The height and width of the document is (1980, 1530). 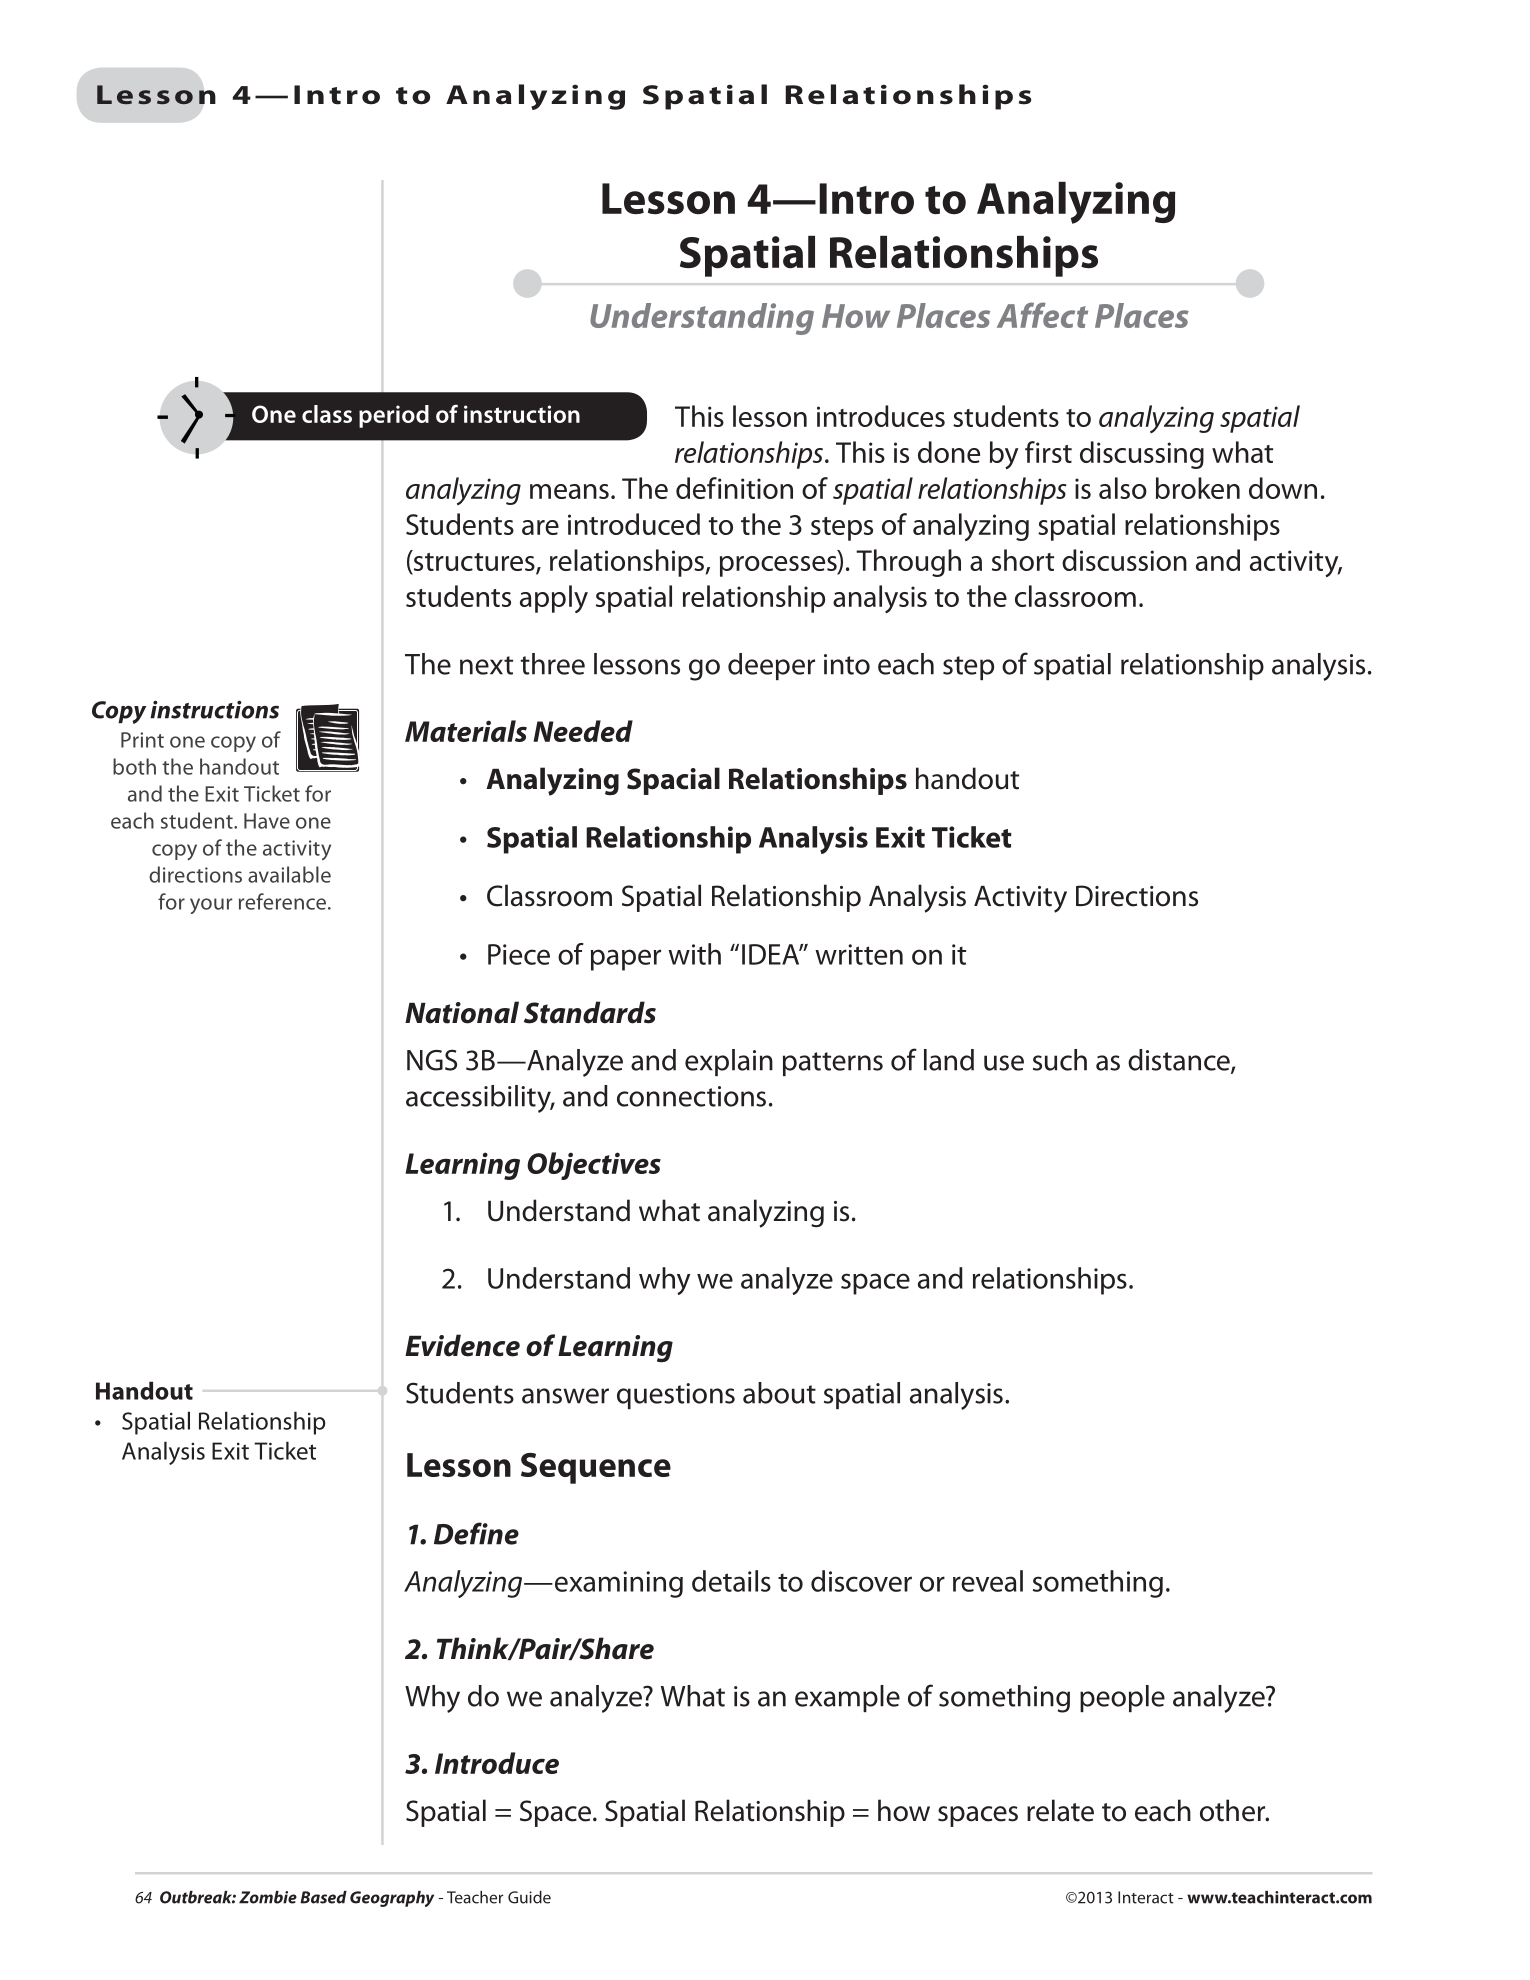 What do you see at coordinates (734, 488) in the document?
I see `definition` at bounding box center [734, 488].
